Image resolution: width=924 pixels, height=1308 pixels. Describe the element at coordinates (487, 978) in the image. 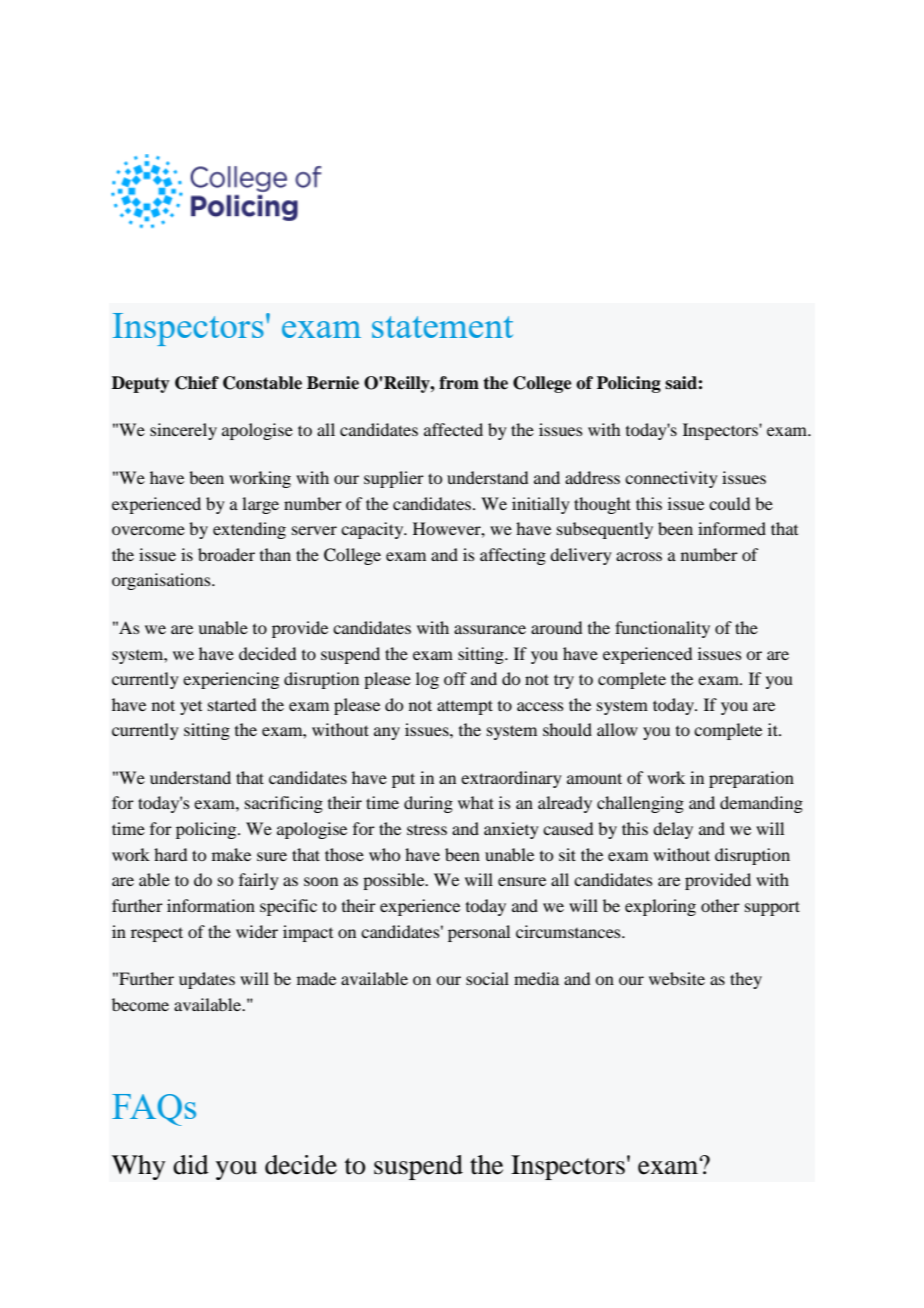

I see `social` at that location.
